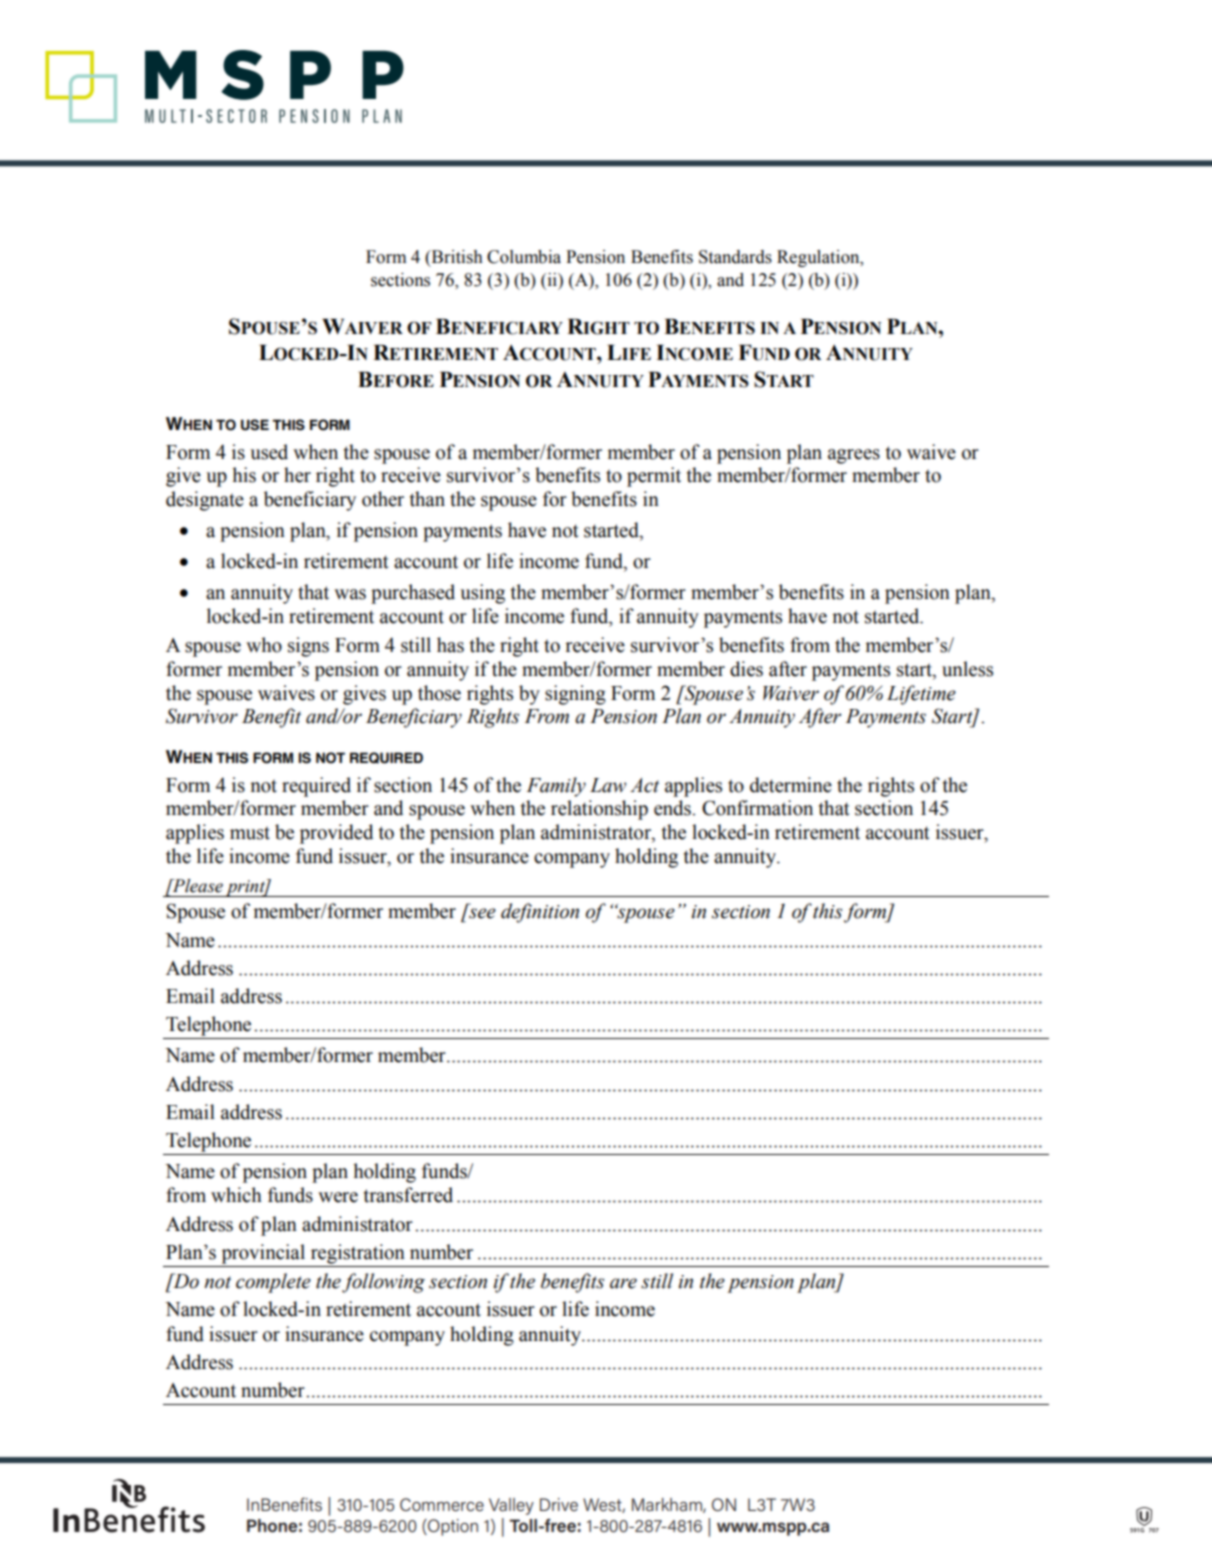 The height and width of the document is (1568, 1212). Describe the element at coordinates (559, 1504) in the document. I see `Drive` at that location.
